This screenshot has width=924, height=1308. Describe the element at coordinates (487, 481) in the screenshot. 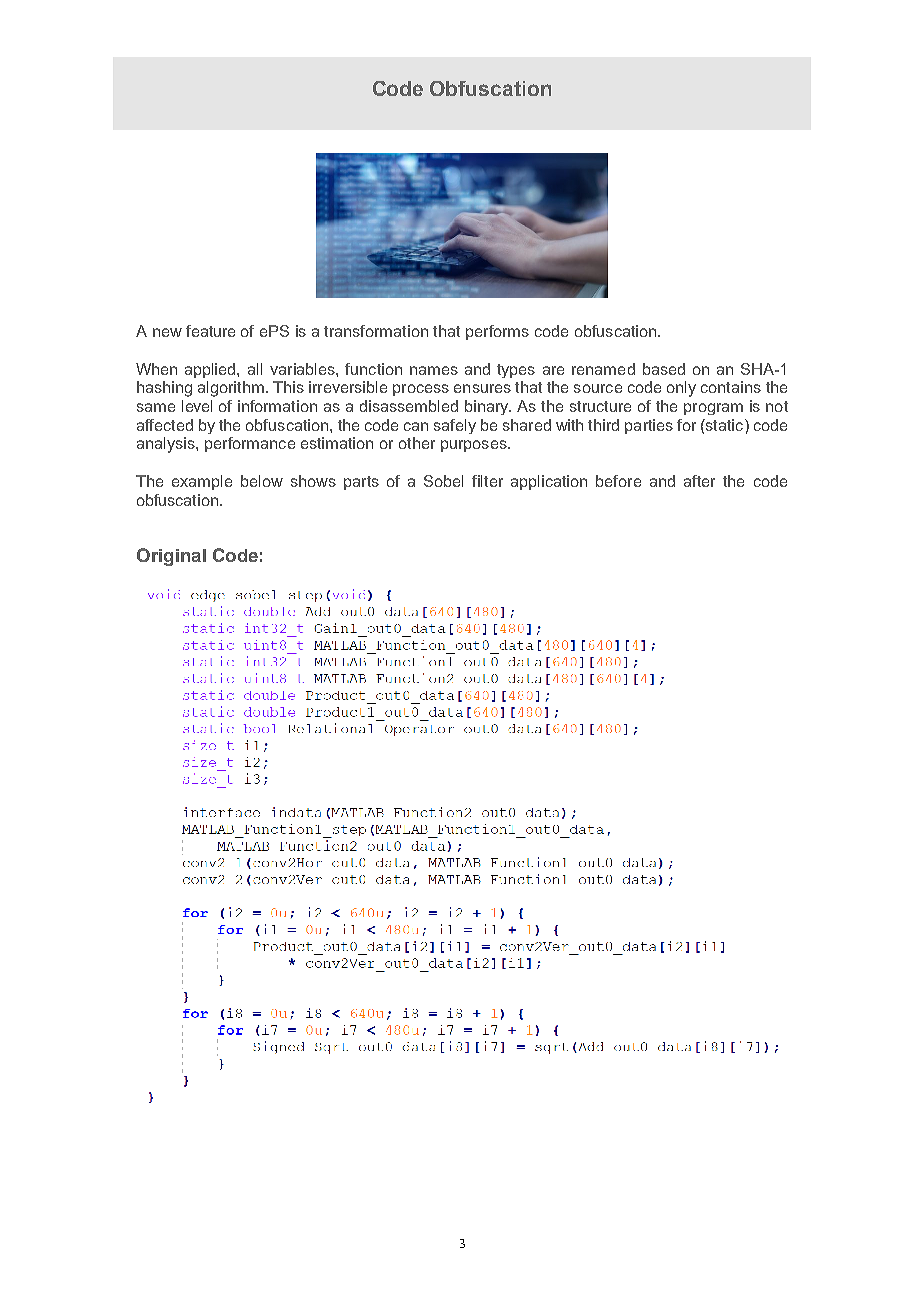

I see `filter` at that location.
